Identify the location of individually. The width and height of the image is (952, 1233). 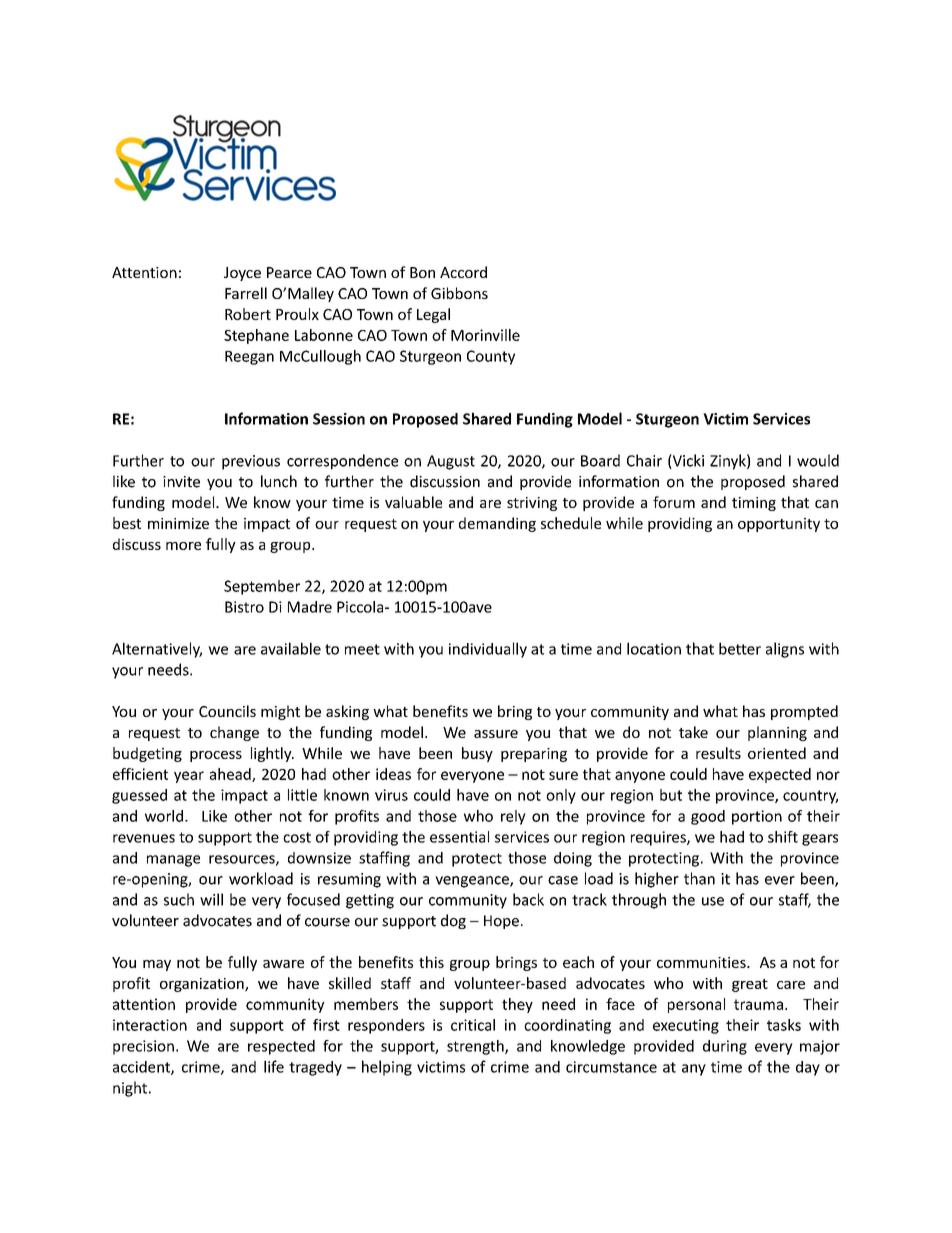
(488, 650).
